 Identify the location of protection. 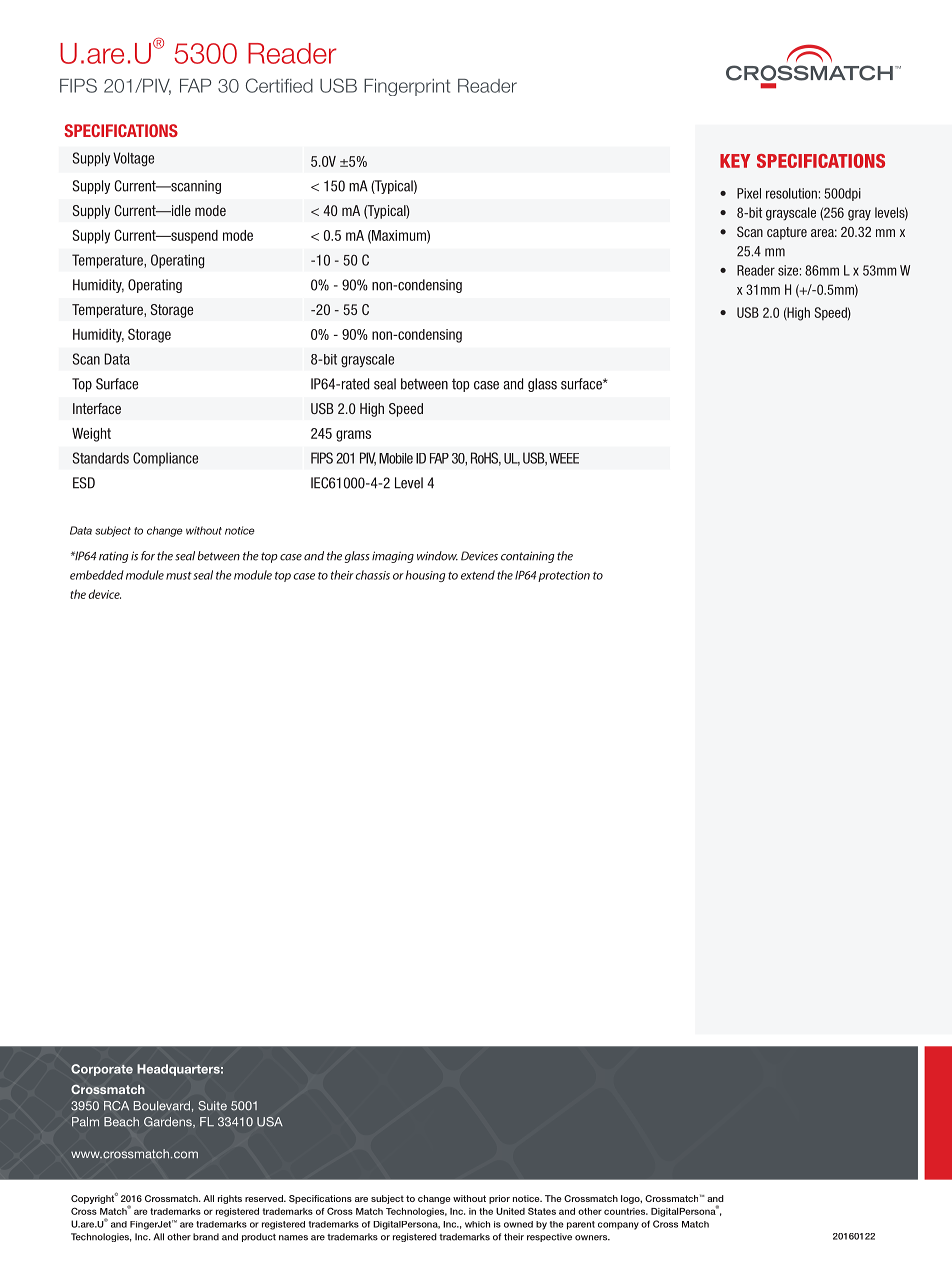
(564, 576).
